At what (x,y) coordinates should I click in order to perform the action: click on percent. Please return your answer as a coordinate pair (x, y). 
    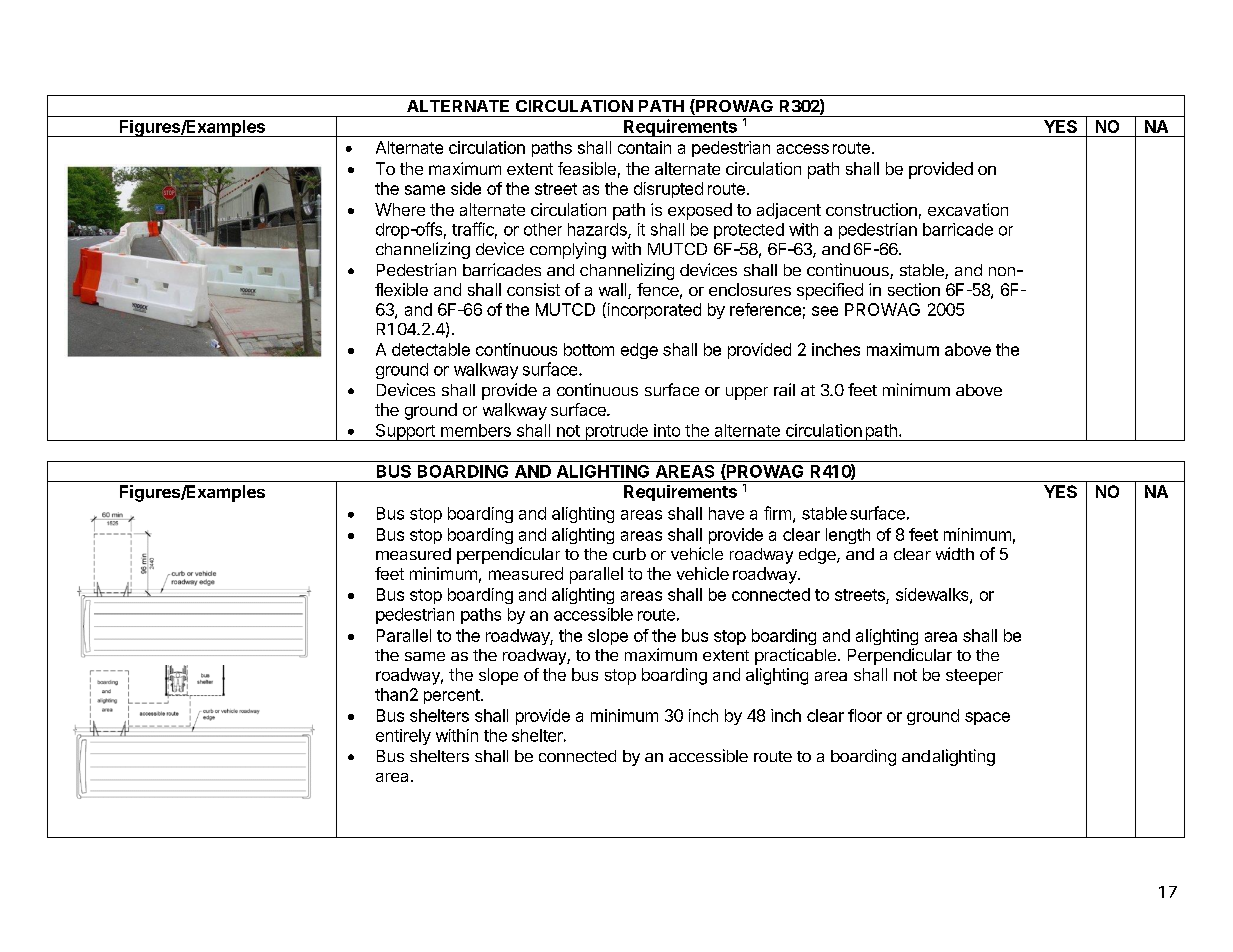
    Looking at the image, I should click on (452, 696).
